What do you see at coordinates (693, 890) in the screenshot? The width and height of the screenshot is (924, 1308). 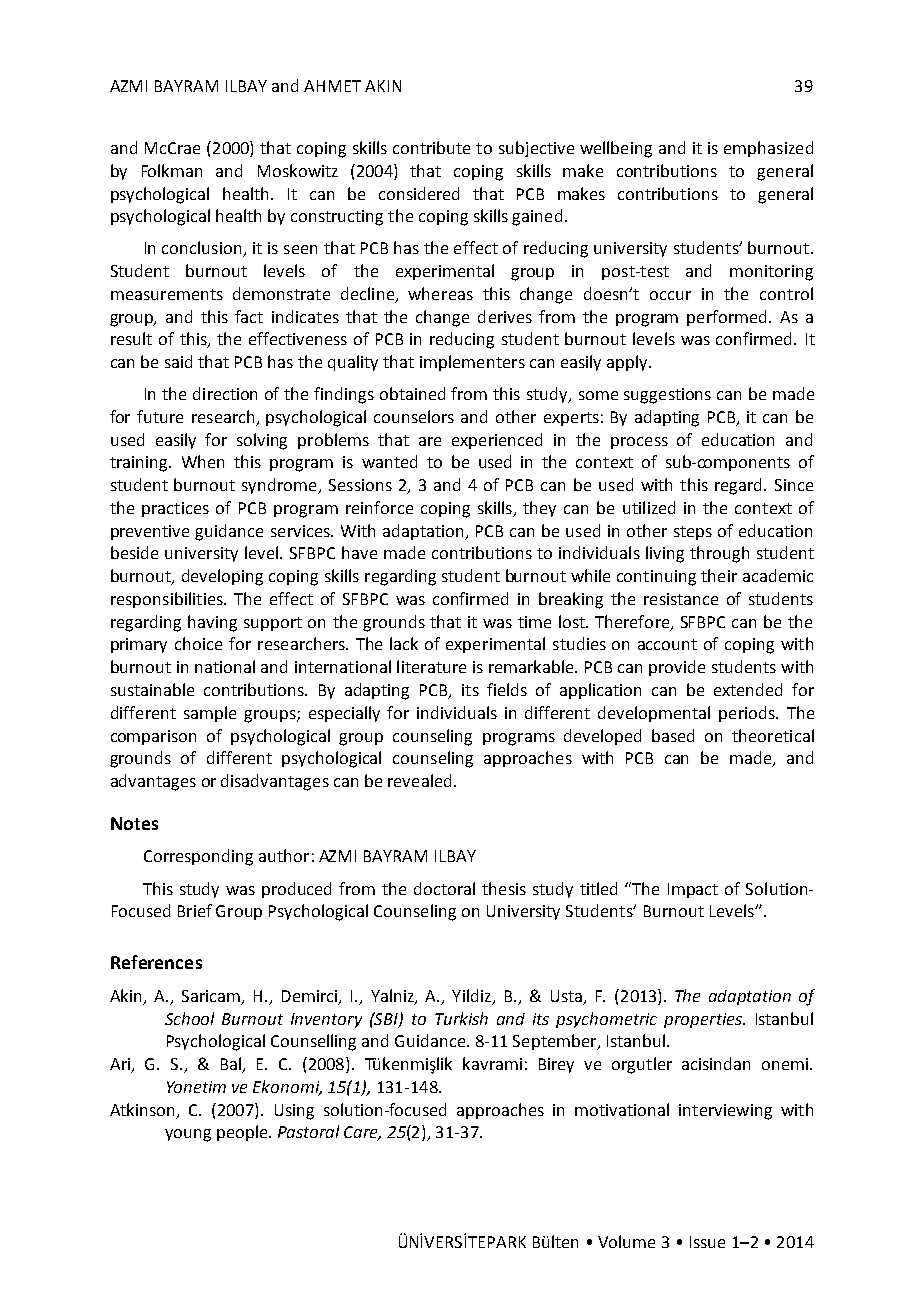 I see `Impact` at bounding box center [693, 890].
